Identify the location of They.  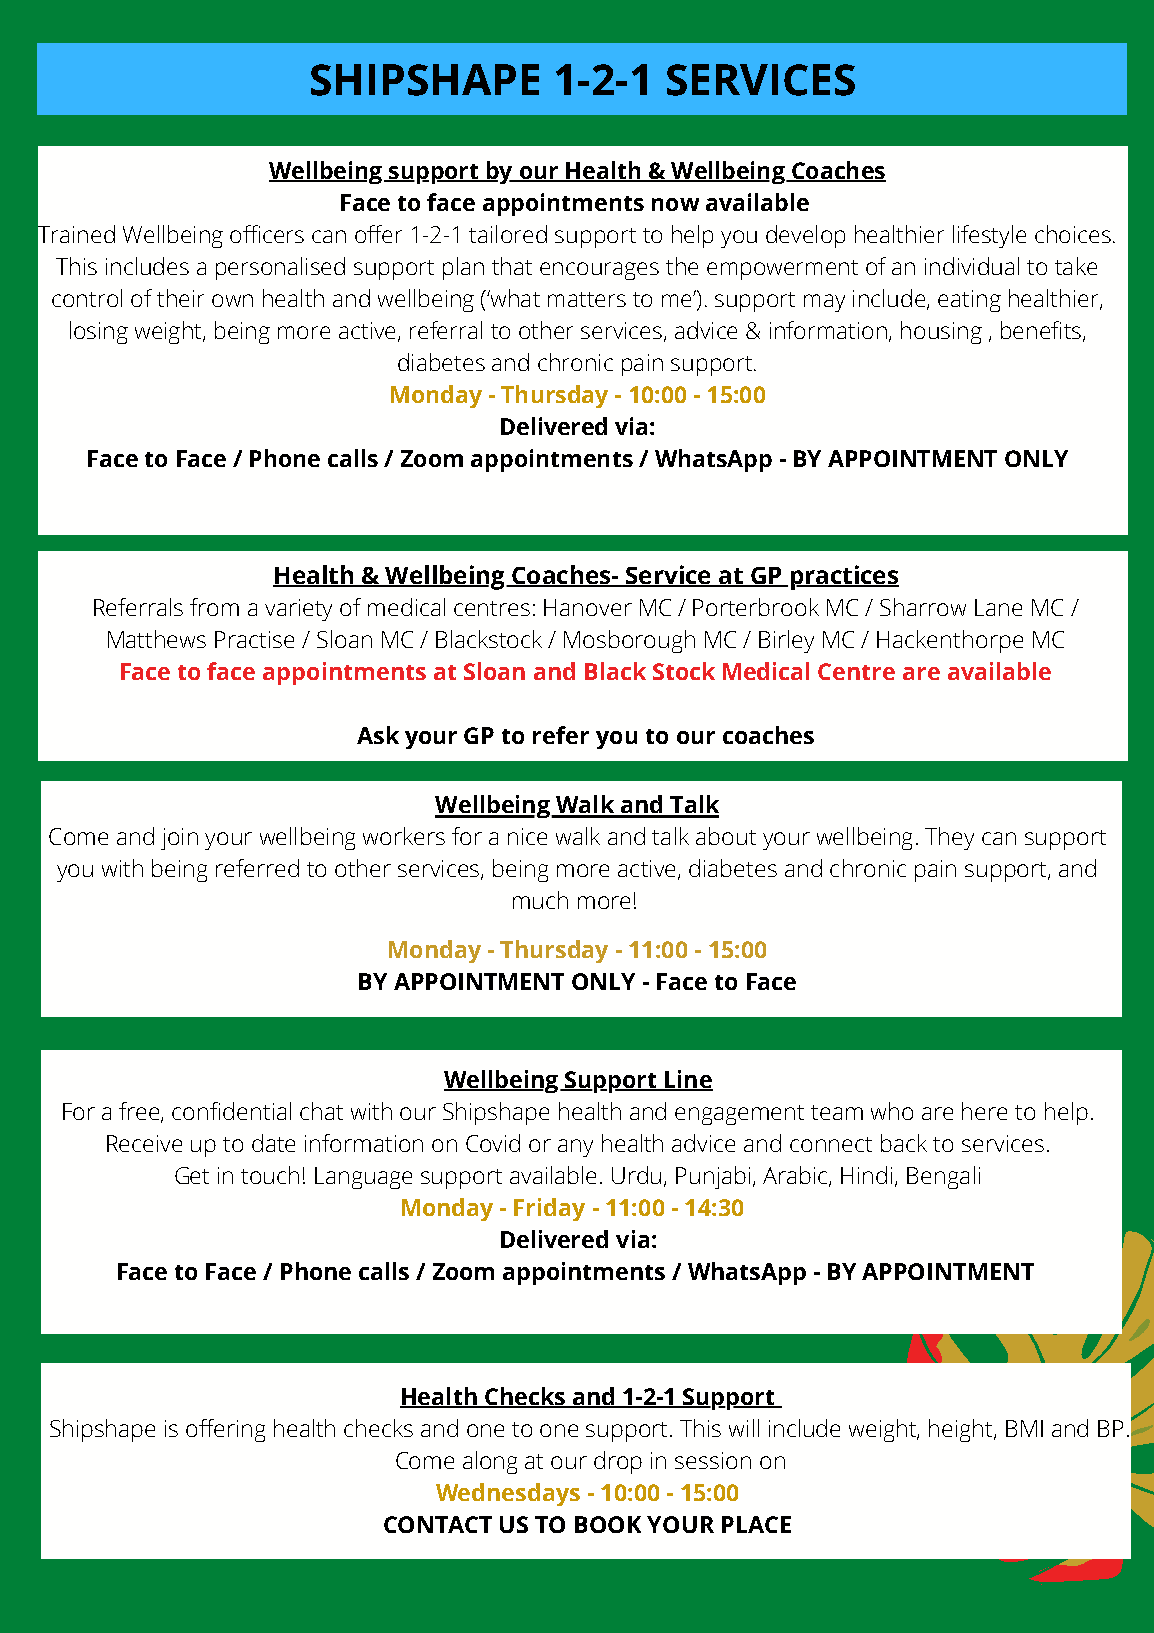
(949, 838).
